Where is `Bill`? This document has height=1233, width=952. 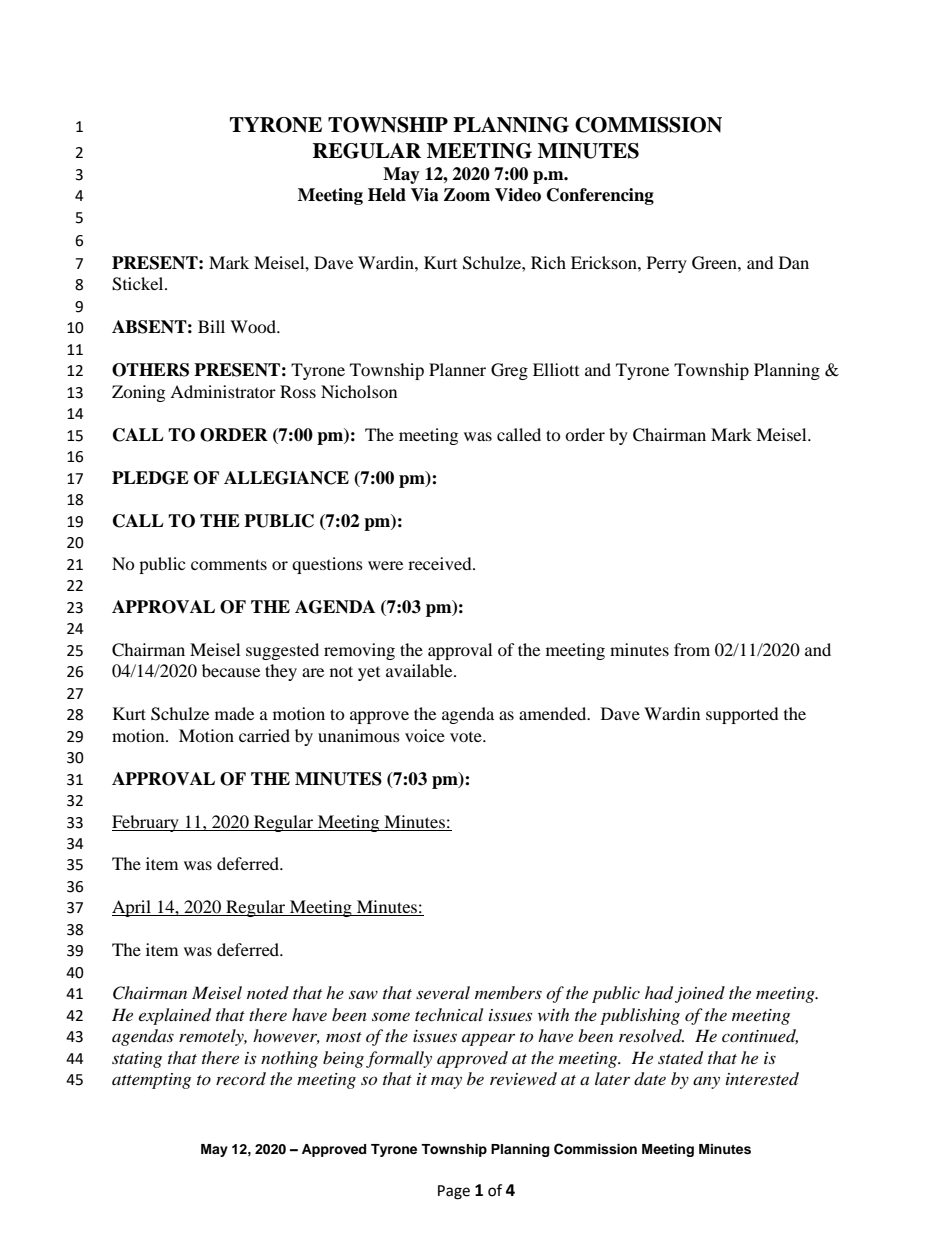
Bill is located at coordinates (211, 326).
